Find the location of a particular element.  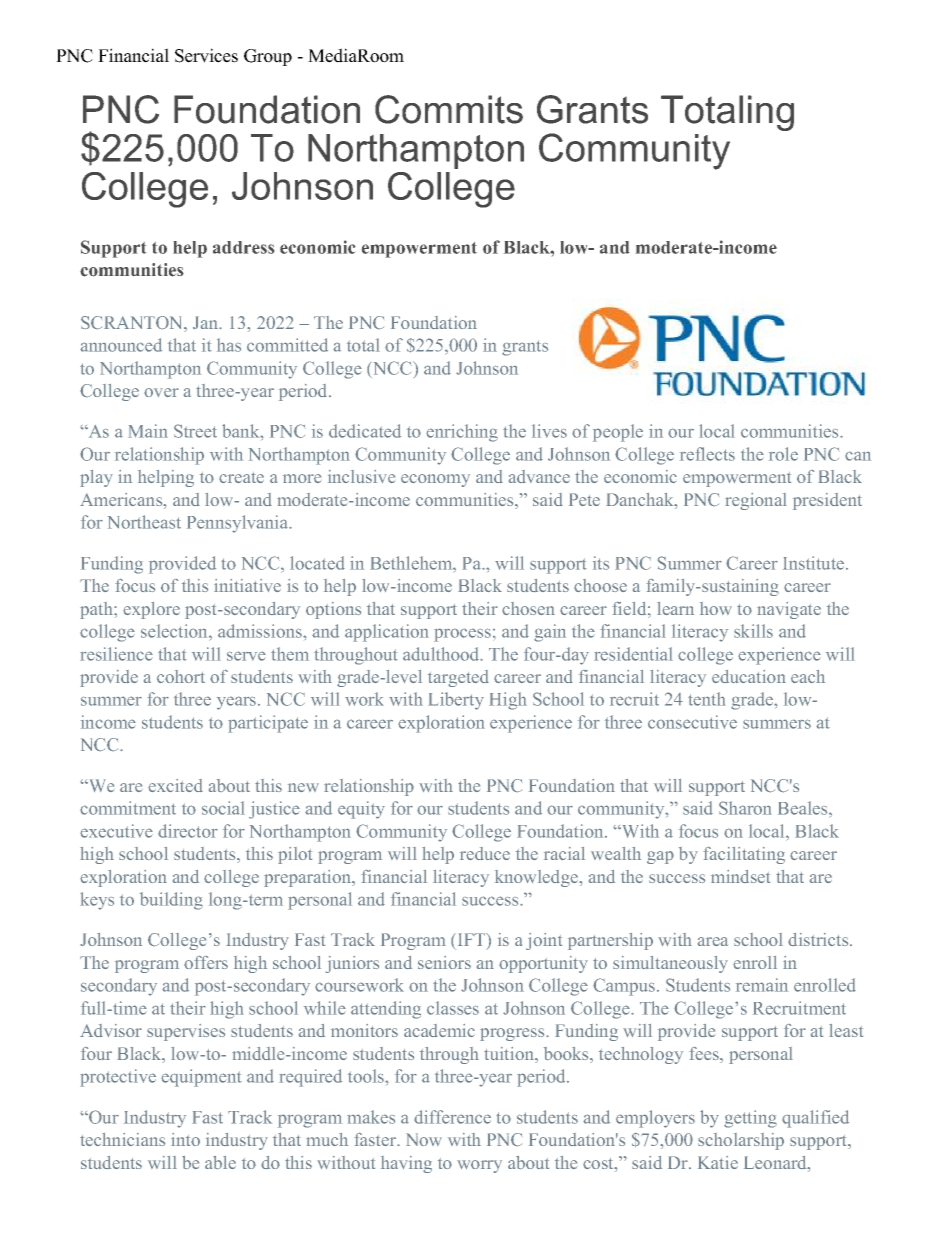

reduce is located at coordinates (485, 853).
